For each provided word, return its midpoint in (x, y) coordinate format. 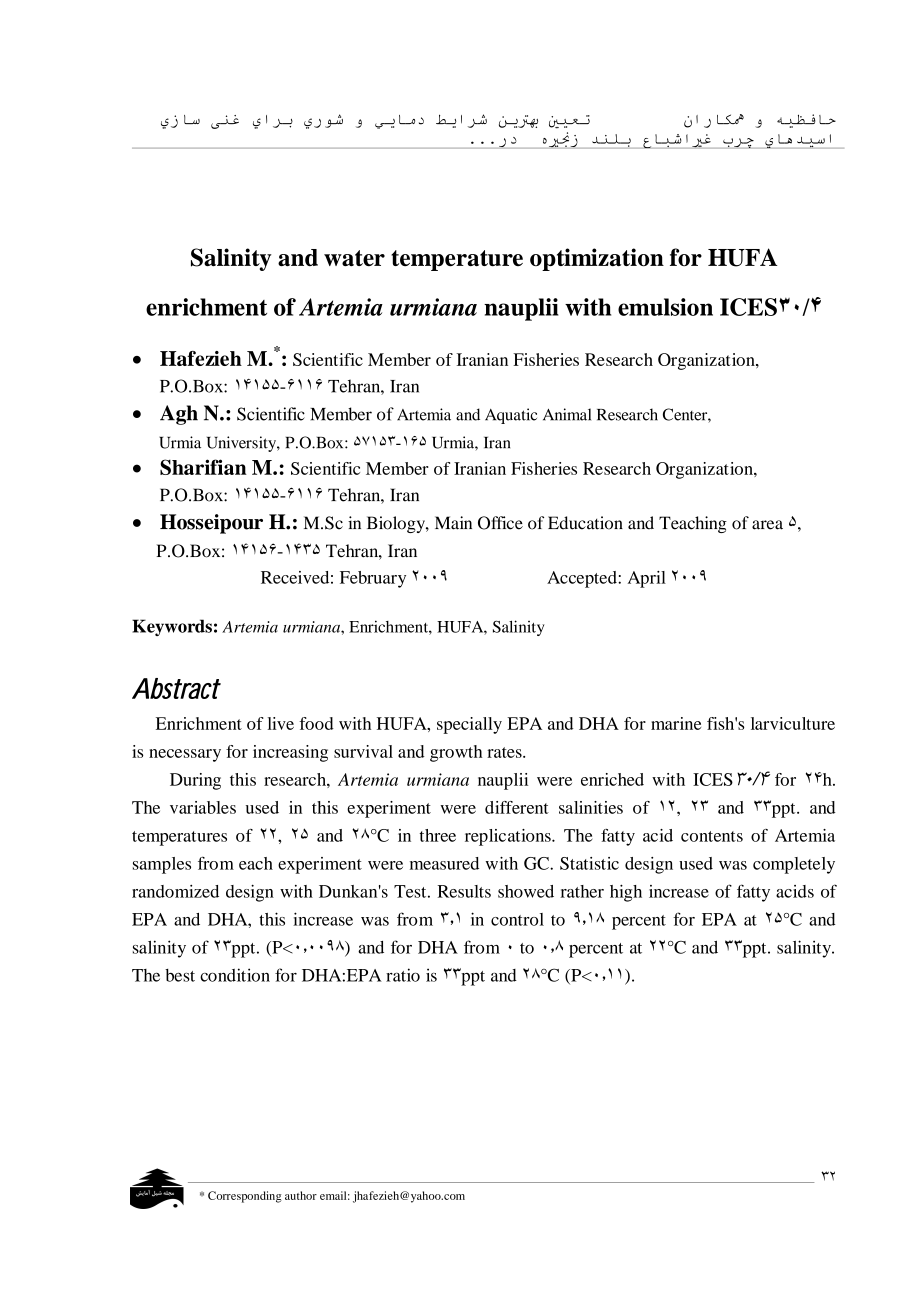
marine (676, 723)
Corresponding (245, 1197)
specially (469, 725)
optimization (597, 259)
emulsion (665, 307)
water (354, 258)
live (281, 723)
